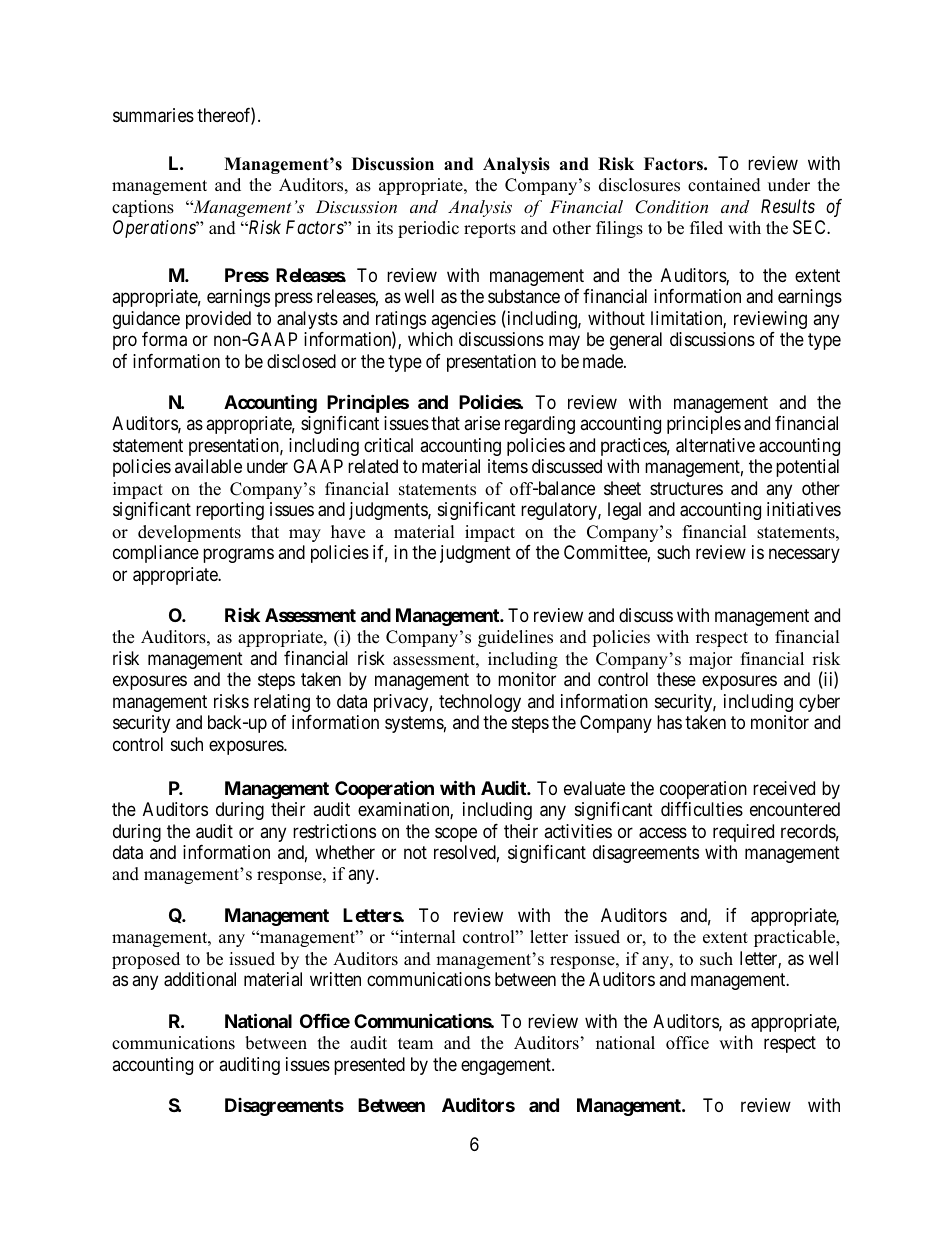 The width and height of the screenshot is (952, 1233). I want to click on additional, so click(200, 979).
